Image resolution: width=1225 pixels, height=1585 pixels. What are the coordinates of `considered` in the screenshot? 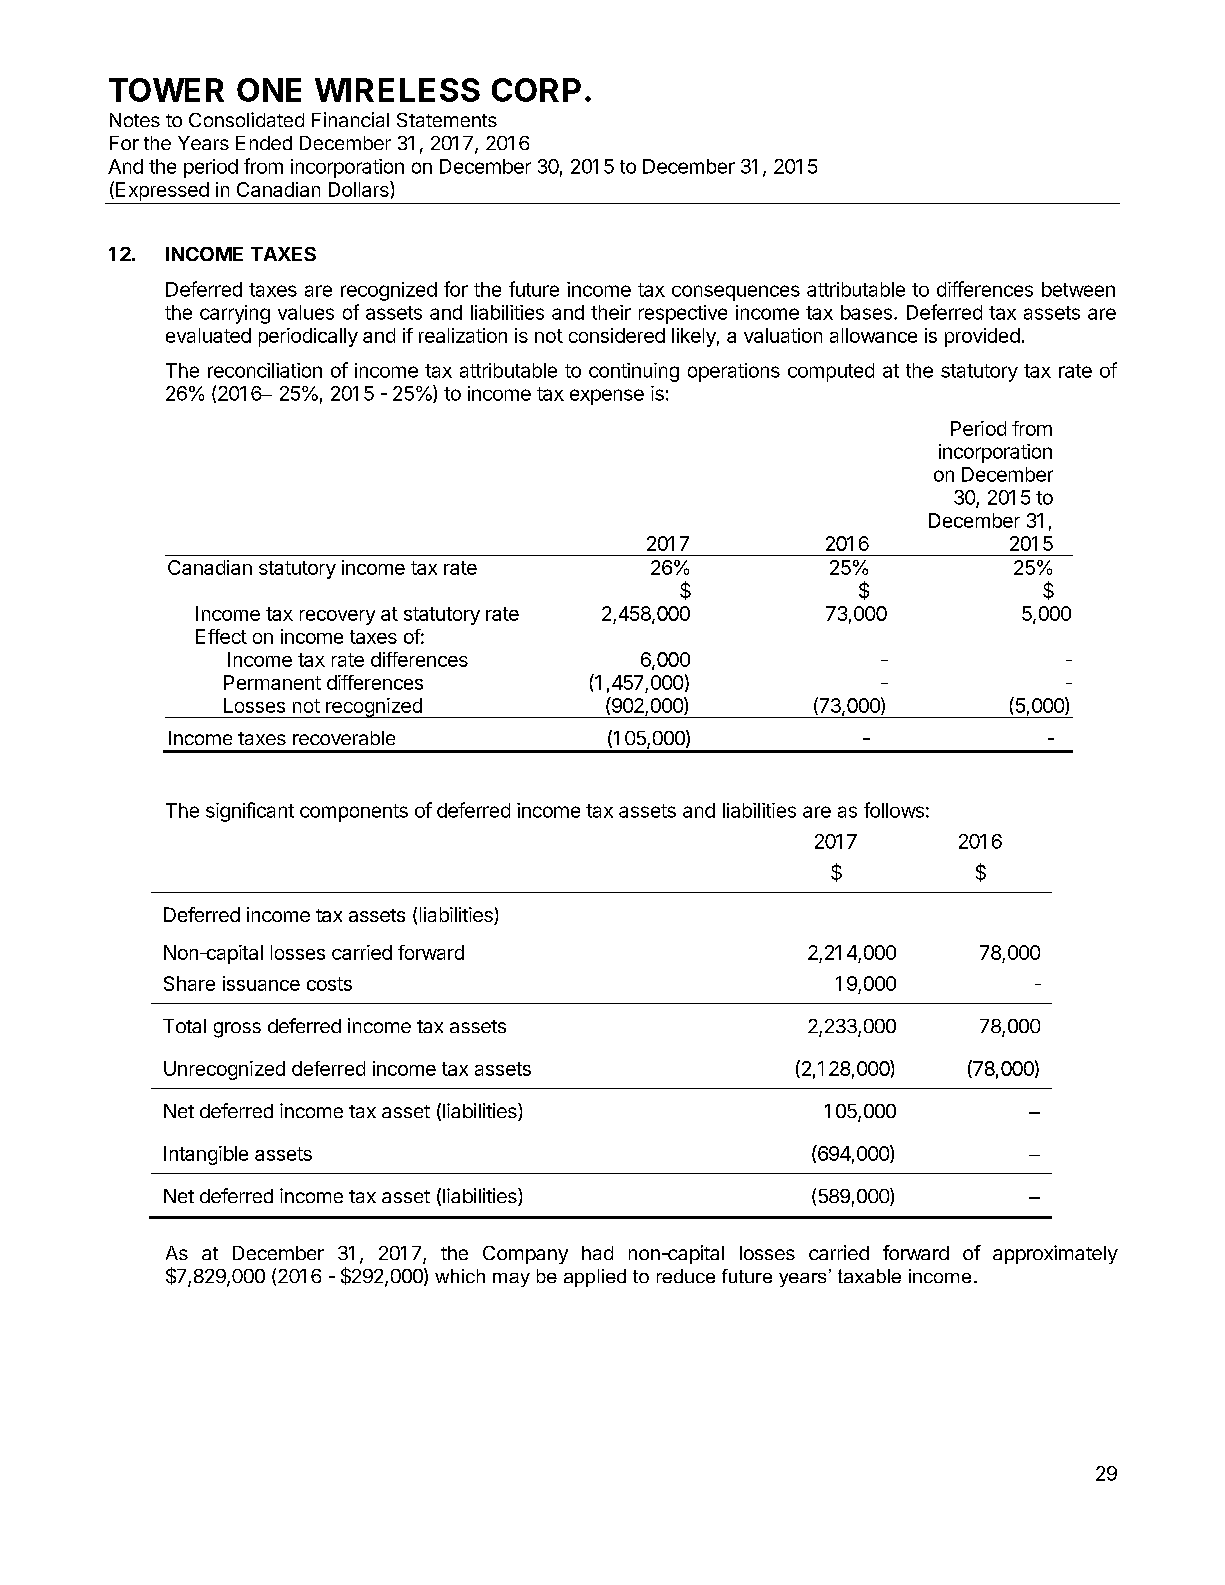 It's located at (617, 335).
